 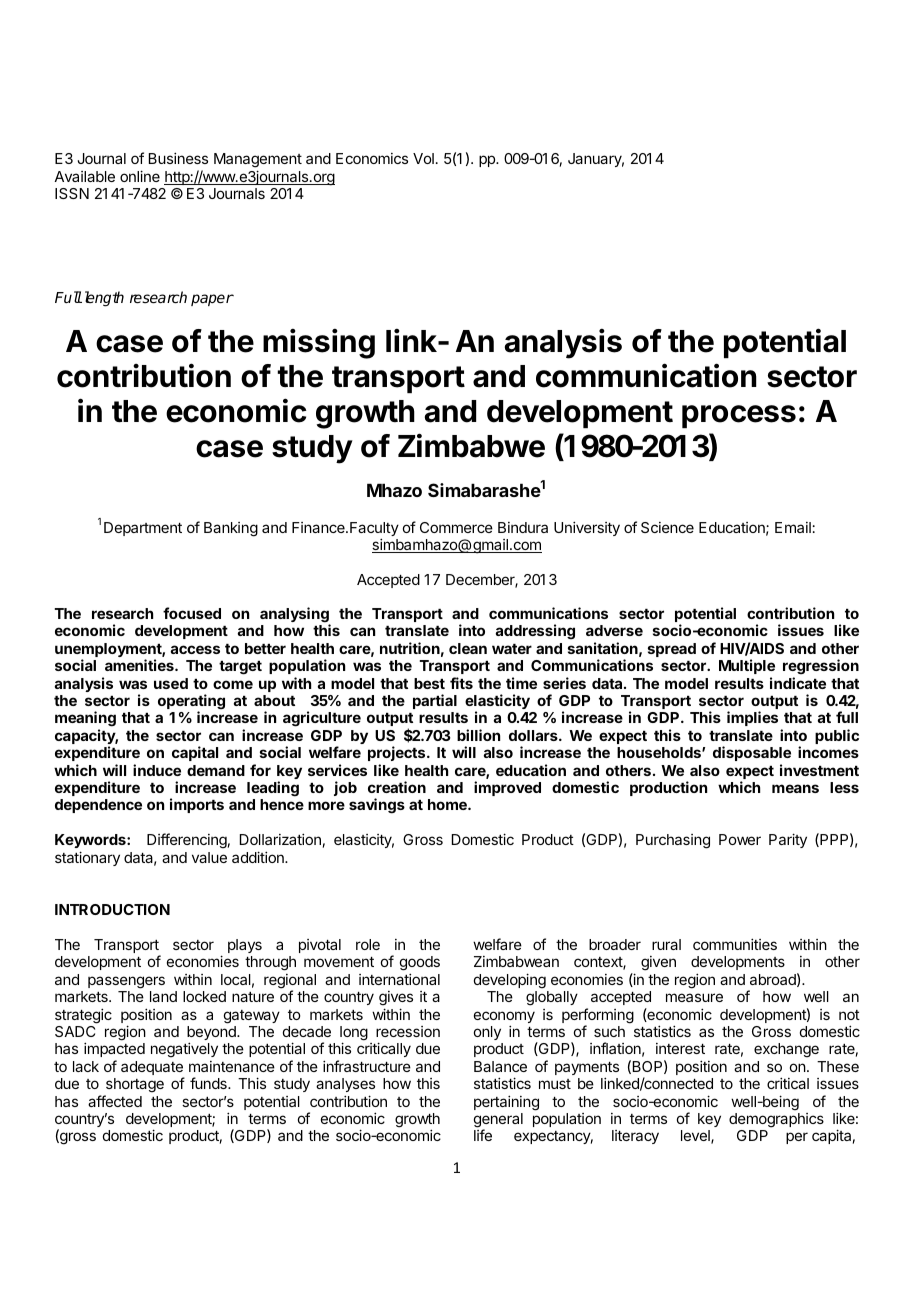 I want to click on home, so click(x=448, y=804).
